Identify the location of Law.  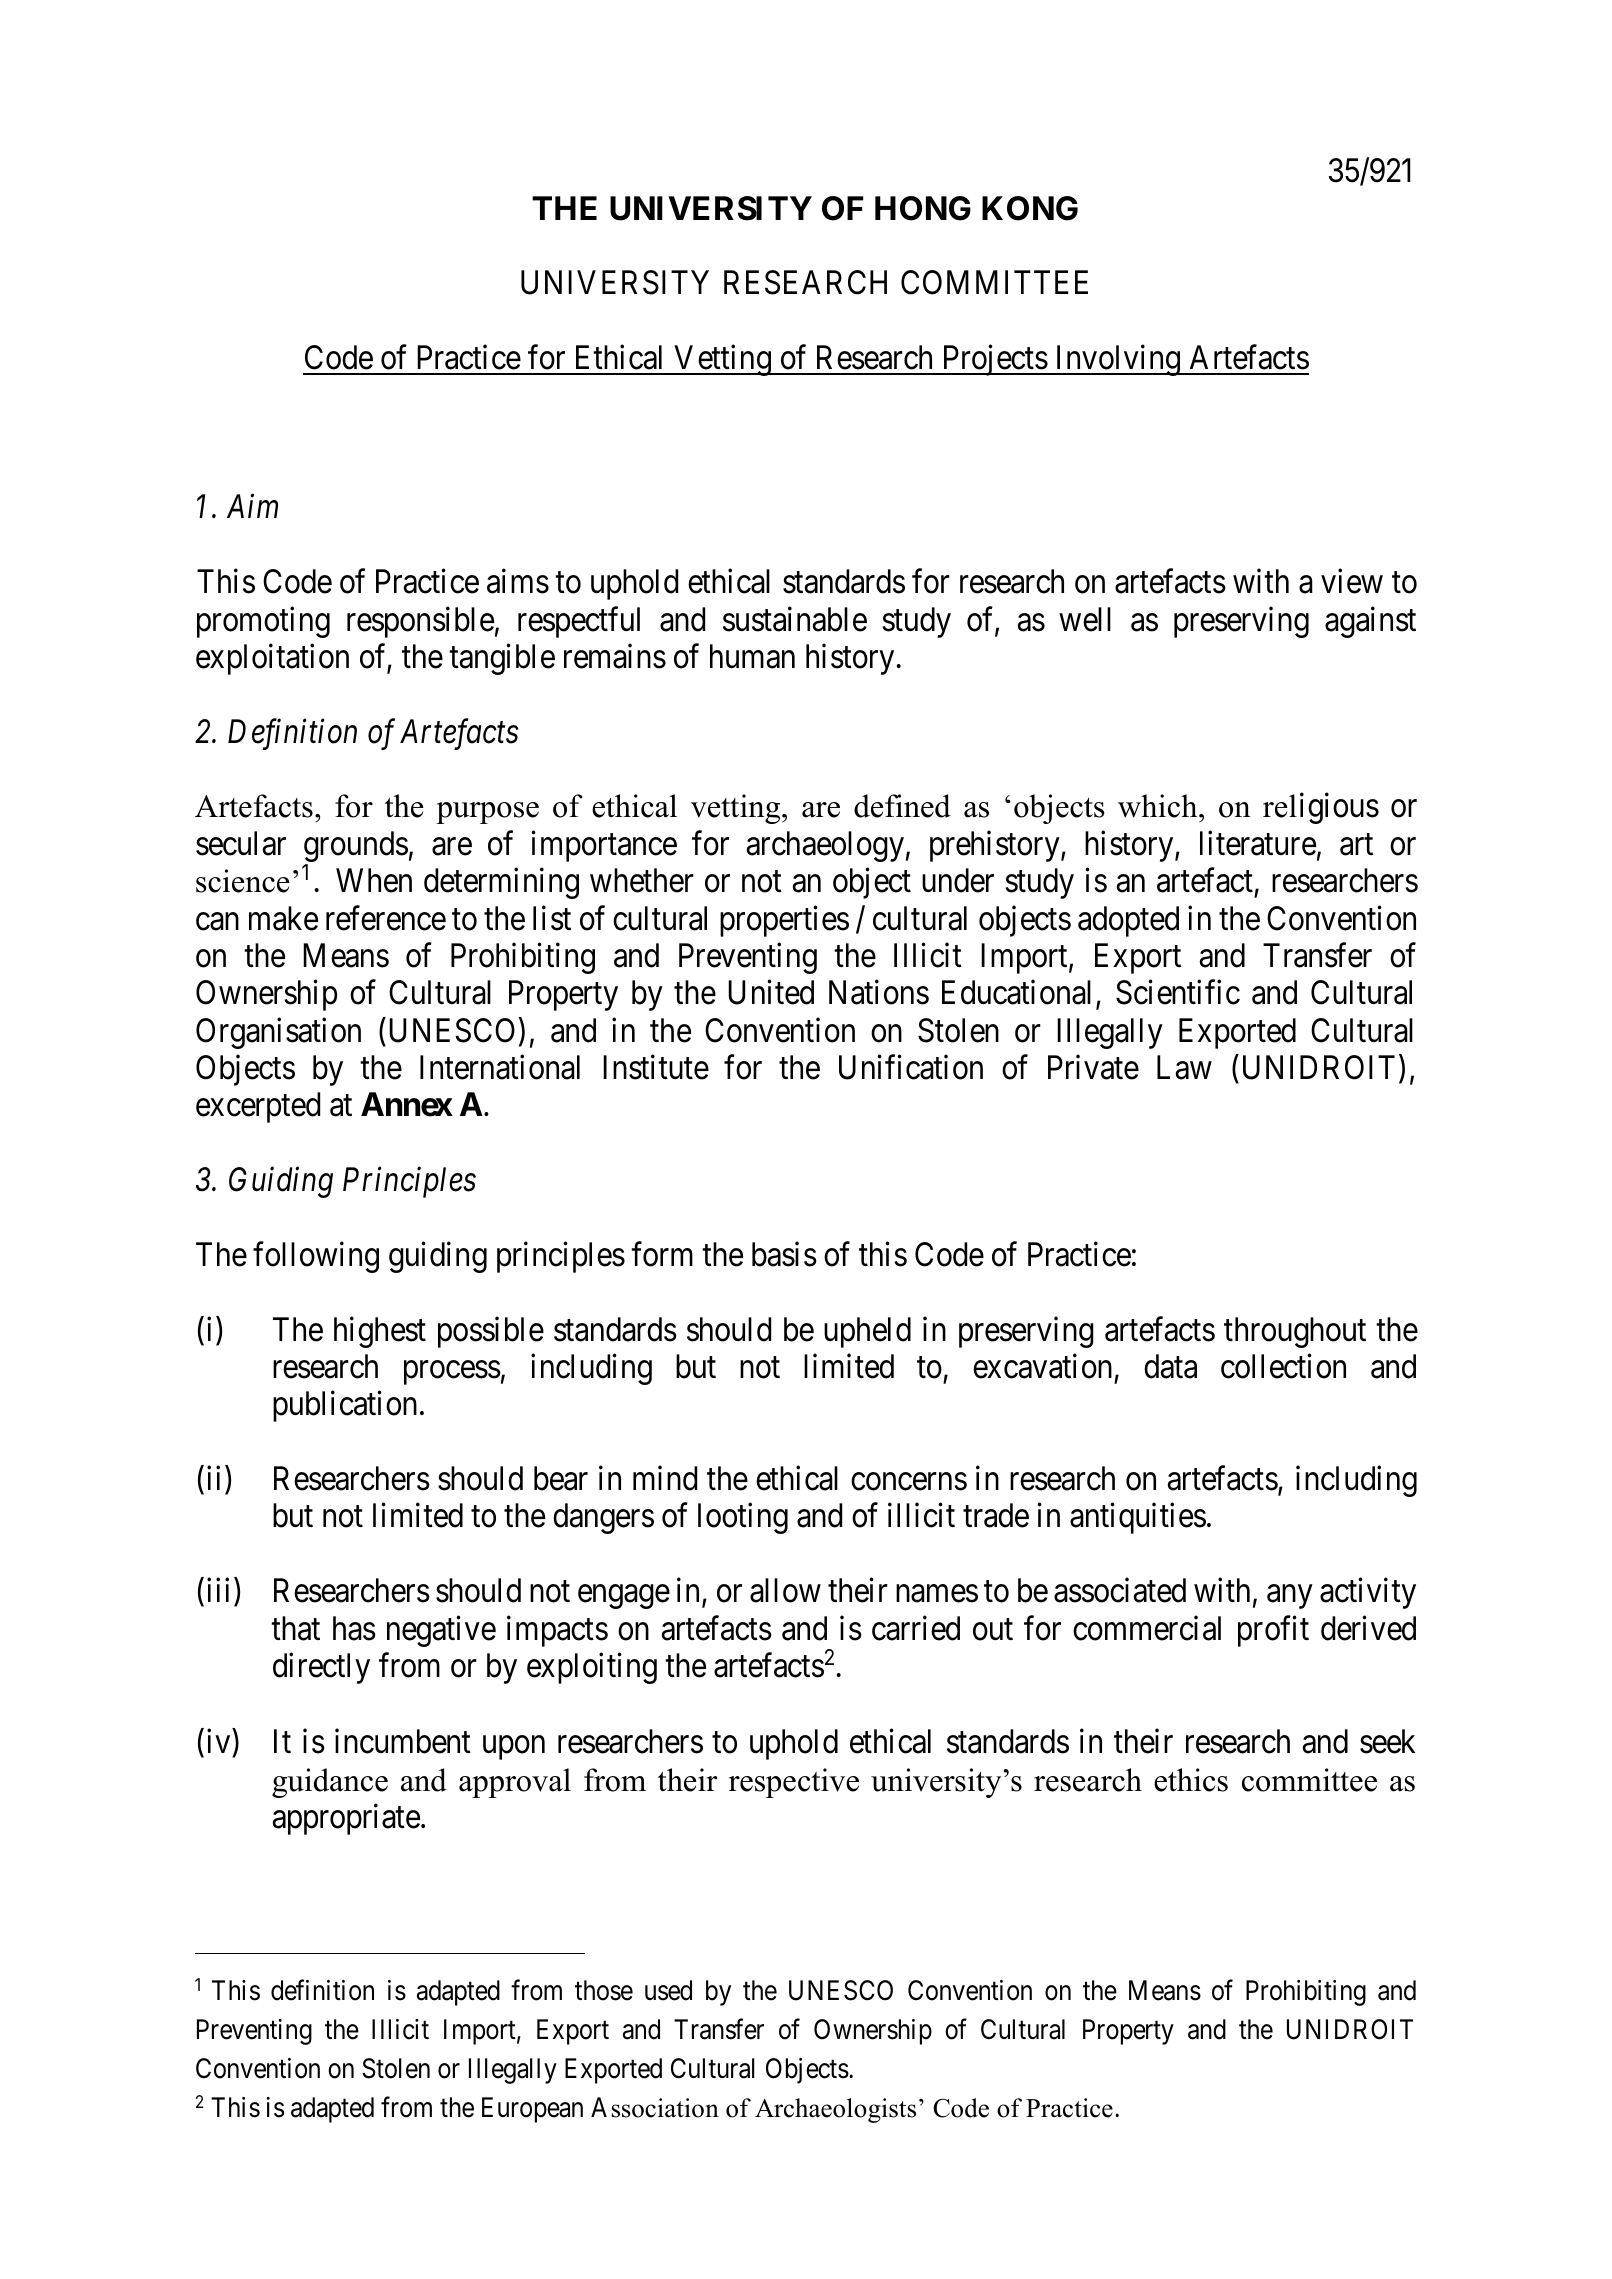
(1184, 1068).
